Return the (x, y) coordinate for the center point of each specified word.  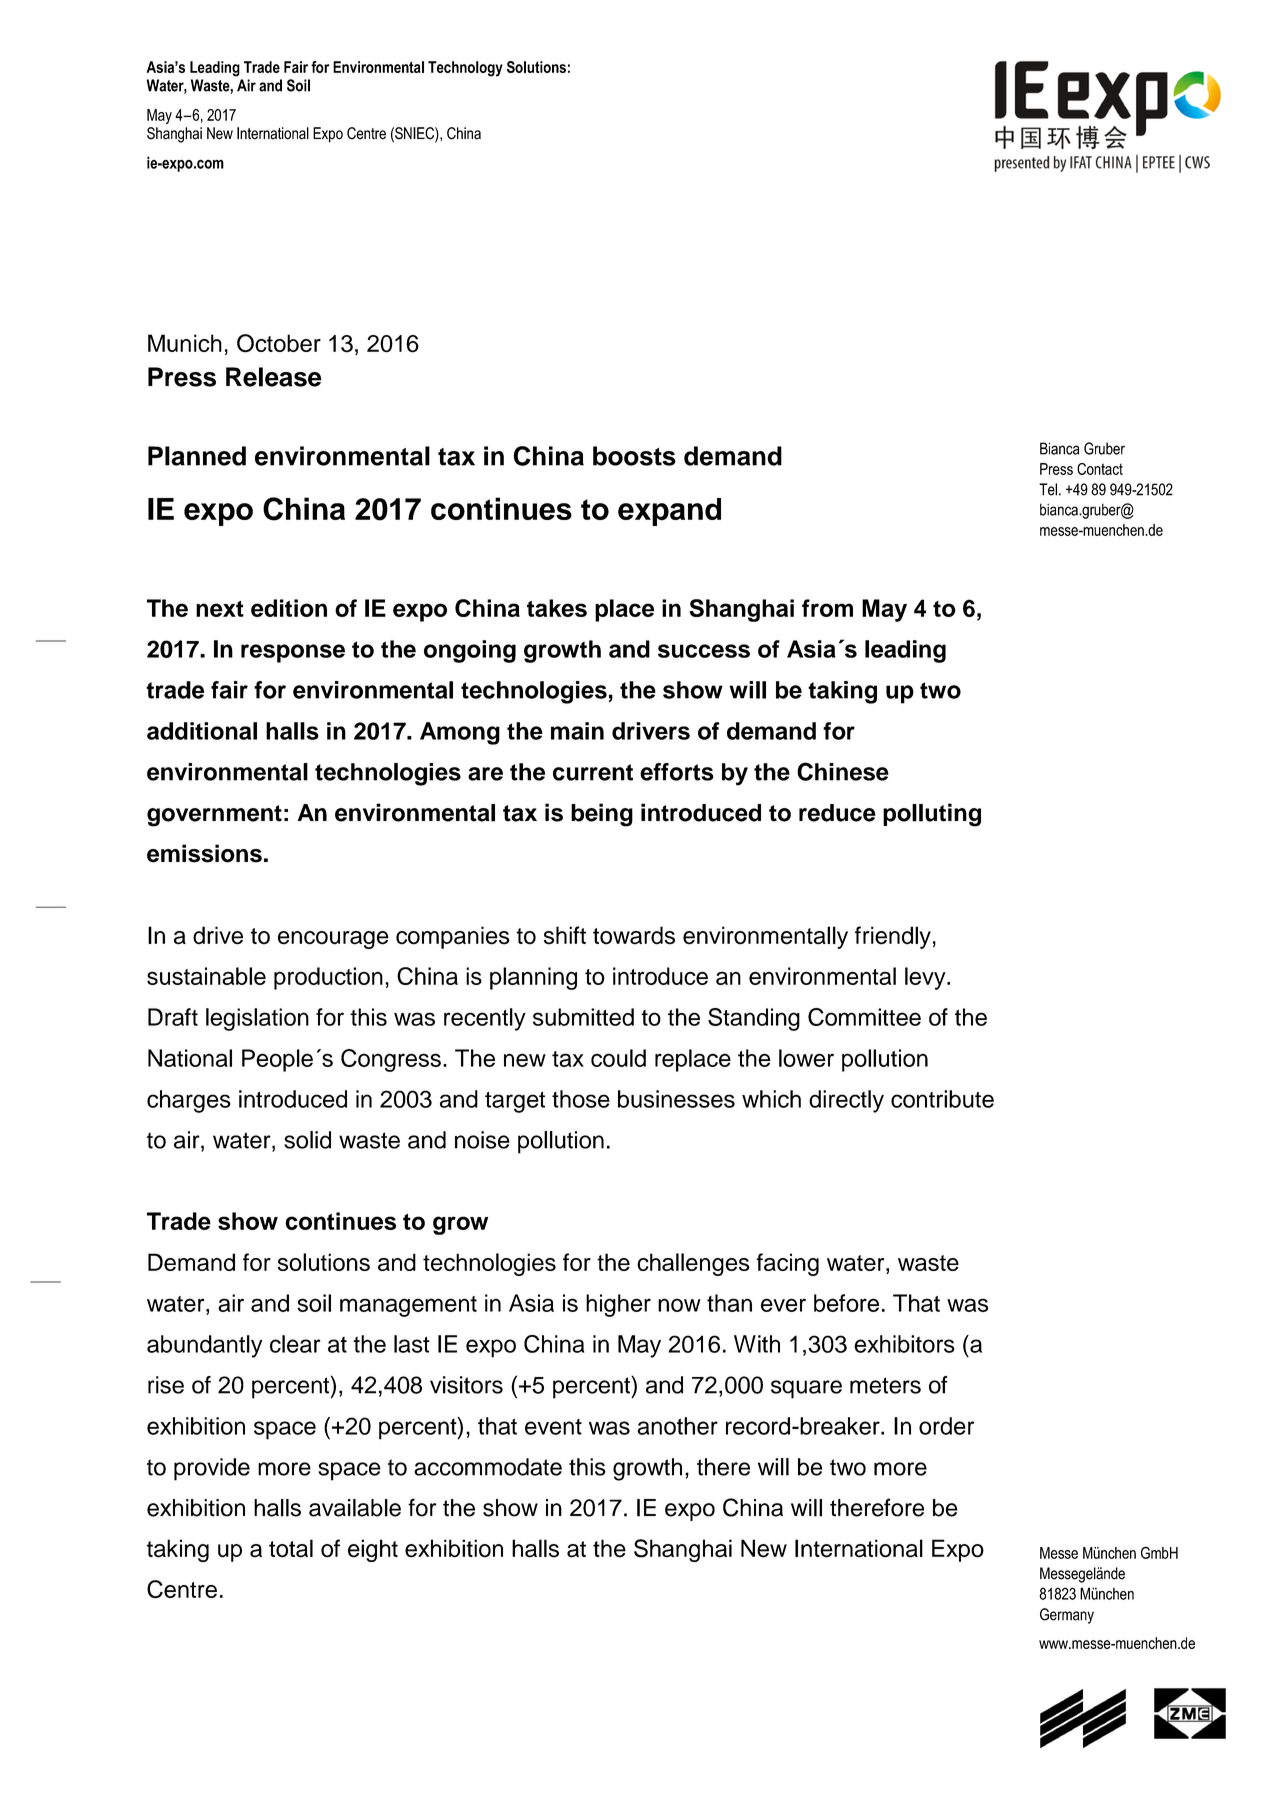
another (677, 1426)
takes (557, 608)
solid (307, 1140)
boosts (634, 456)
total (291, 1548)
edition (289, 608)
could (618, 1058)
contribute (942, 1099)
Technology (465, 69)
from (827, 608)
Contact (1100, 469)
